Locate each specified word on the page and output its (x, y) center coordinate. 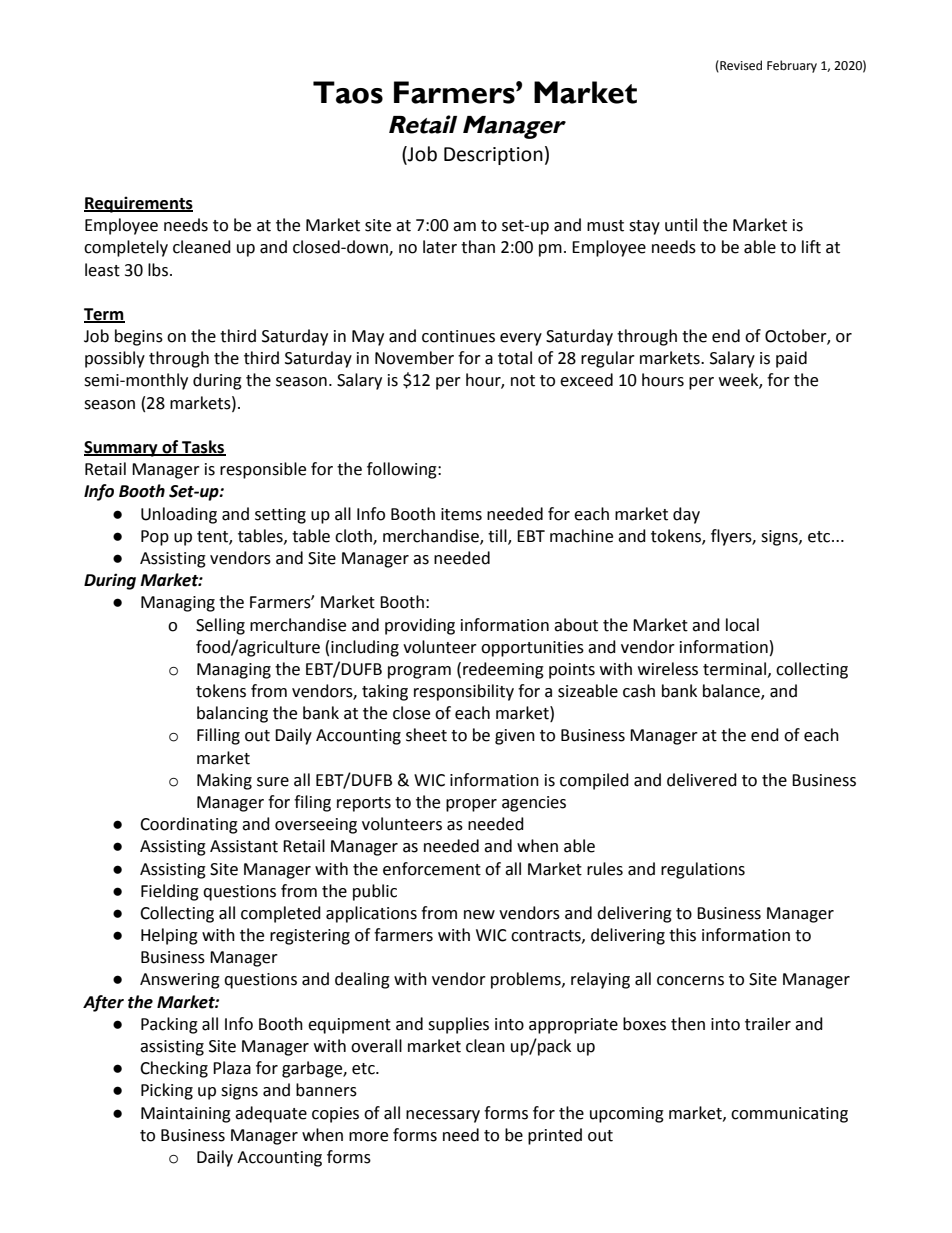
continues (458, 336)
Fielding (170, 892)
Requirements (138, 204)
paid (791, 359)
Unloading (179, 515)
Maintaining (186, 1115)
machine (581, 536)
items (461, 514)
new (479, 915)
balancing (232, 714)
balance (732, 692)
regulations (703, 870)
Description (493, 156)
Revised (740, 66)
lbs (158, 270)
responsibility (464, 692)
